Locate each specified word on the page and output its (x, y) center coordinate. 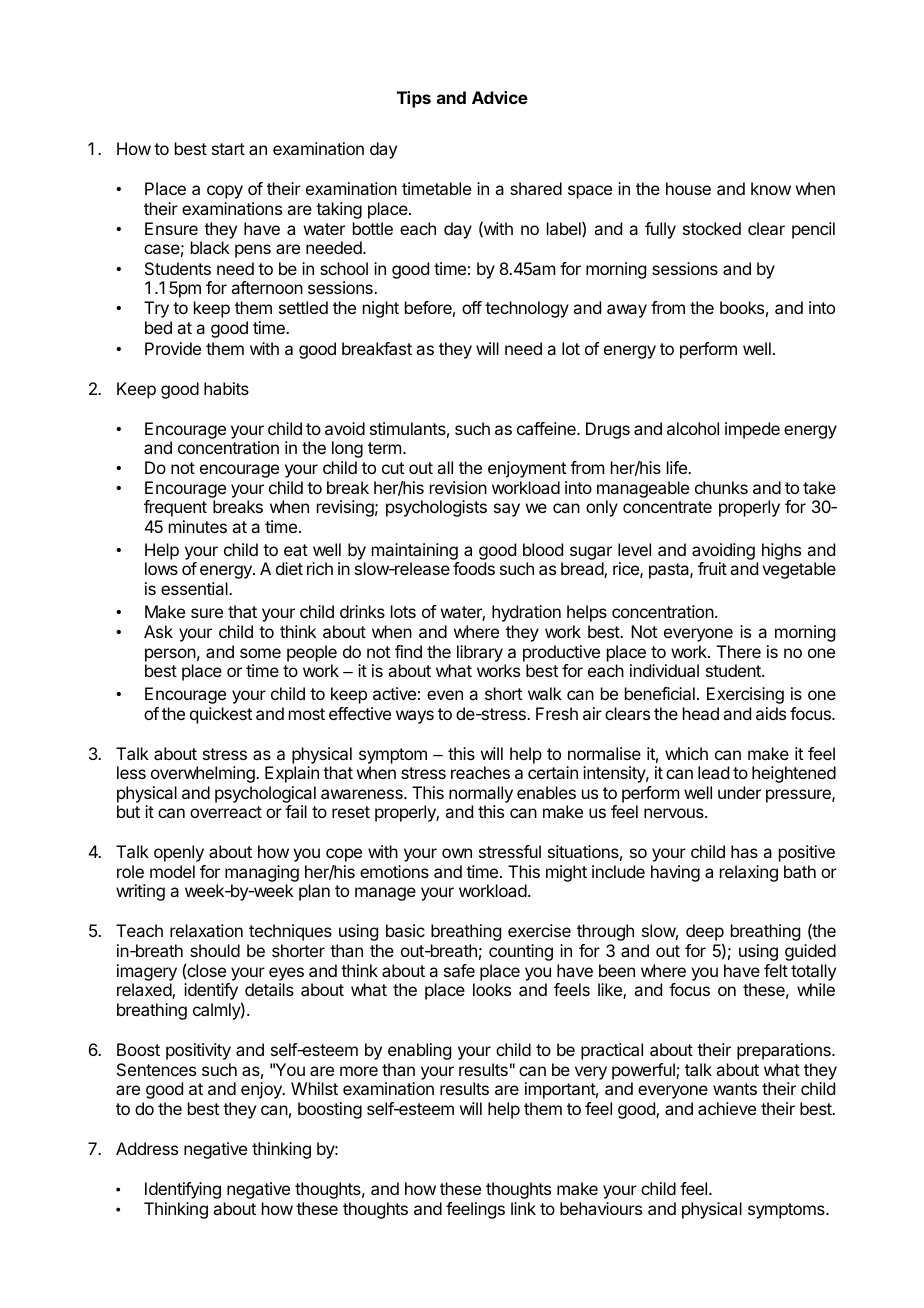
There (739, 651)
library (480, 653)
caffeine (547, 428)
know (771, 188)
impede (752, 430)
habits (226, 388)
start (228, 149)
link (523, 1208)
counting (521, 952)
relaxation (206, 930)
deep (705, 934)
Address (147, 1148)
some (260, 653)
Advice (500, 97)
